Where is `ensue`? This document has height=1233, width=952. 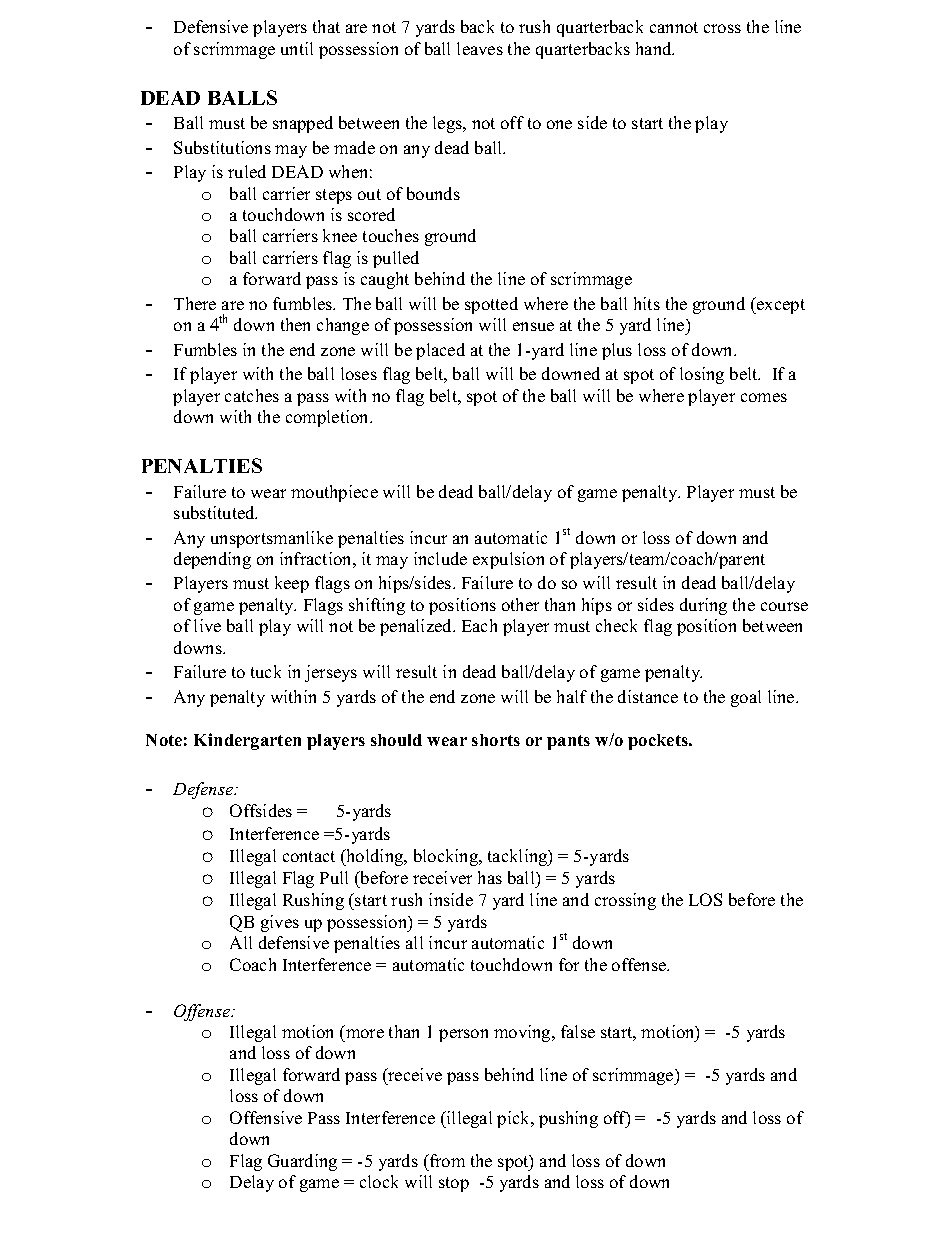
ensue is located at coordinates (533, 326).
